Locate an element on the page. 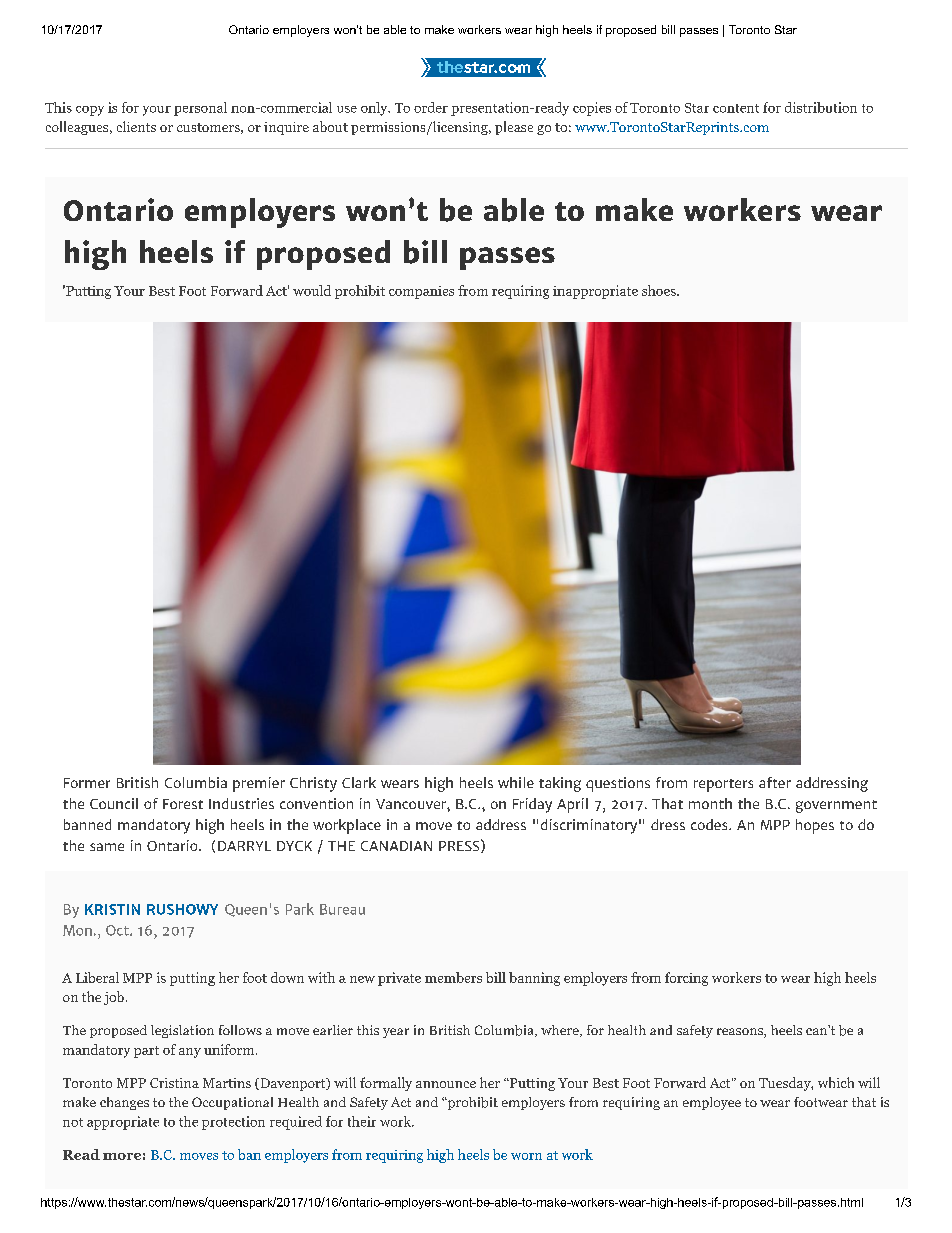 The image size is (952, 1233). Former is located at coordinates (87, 783).
